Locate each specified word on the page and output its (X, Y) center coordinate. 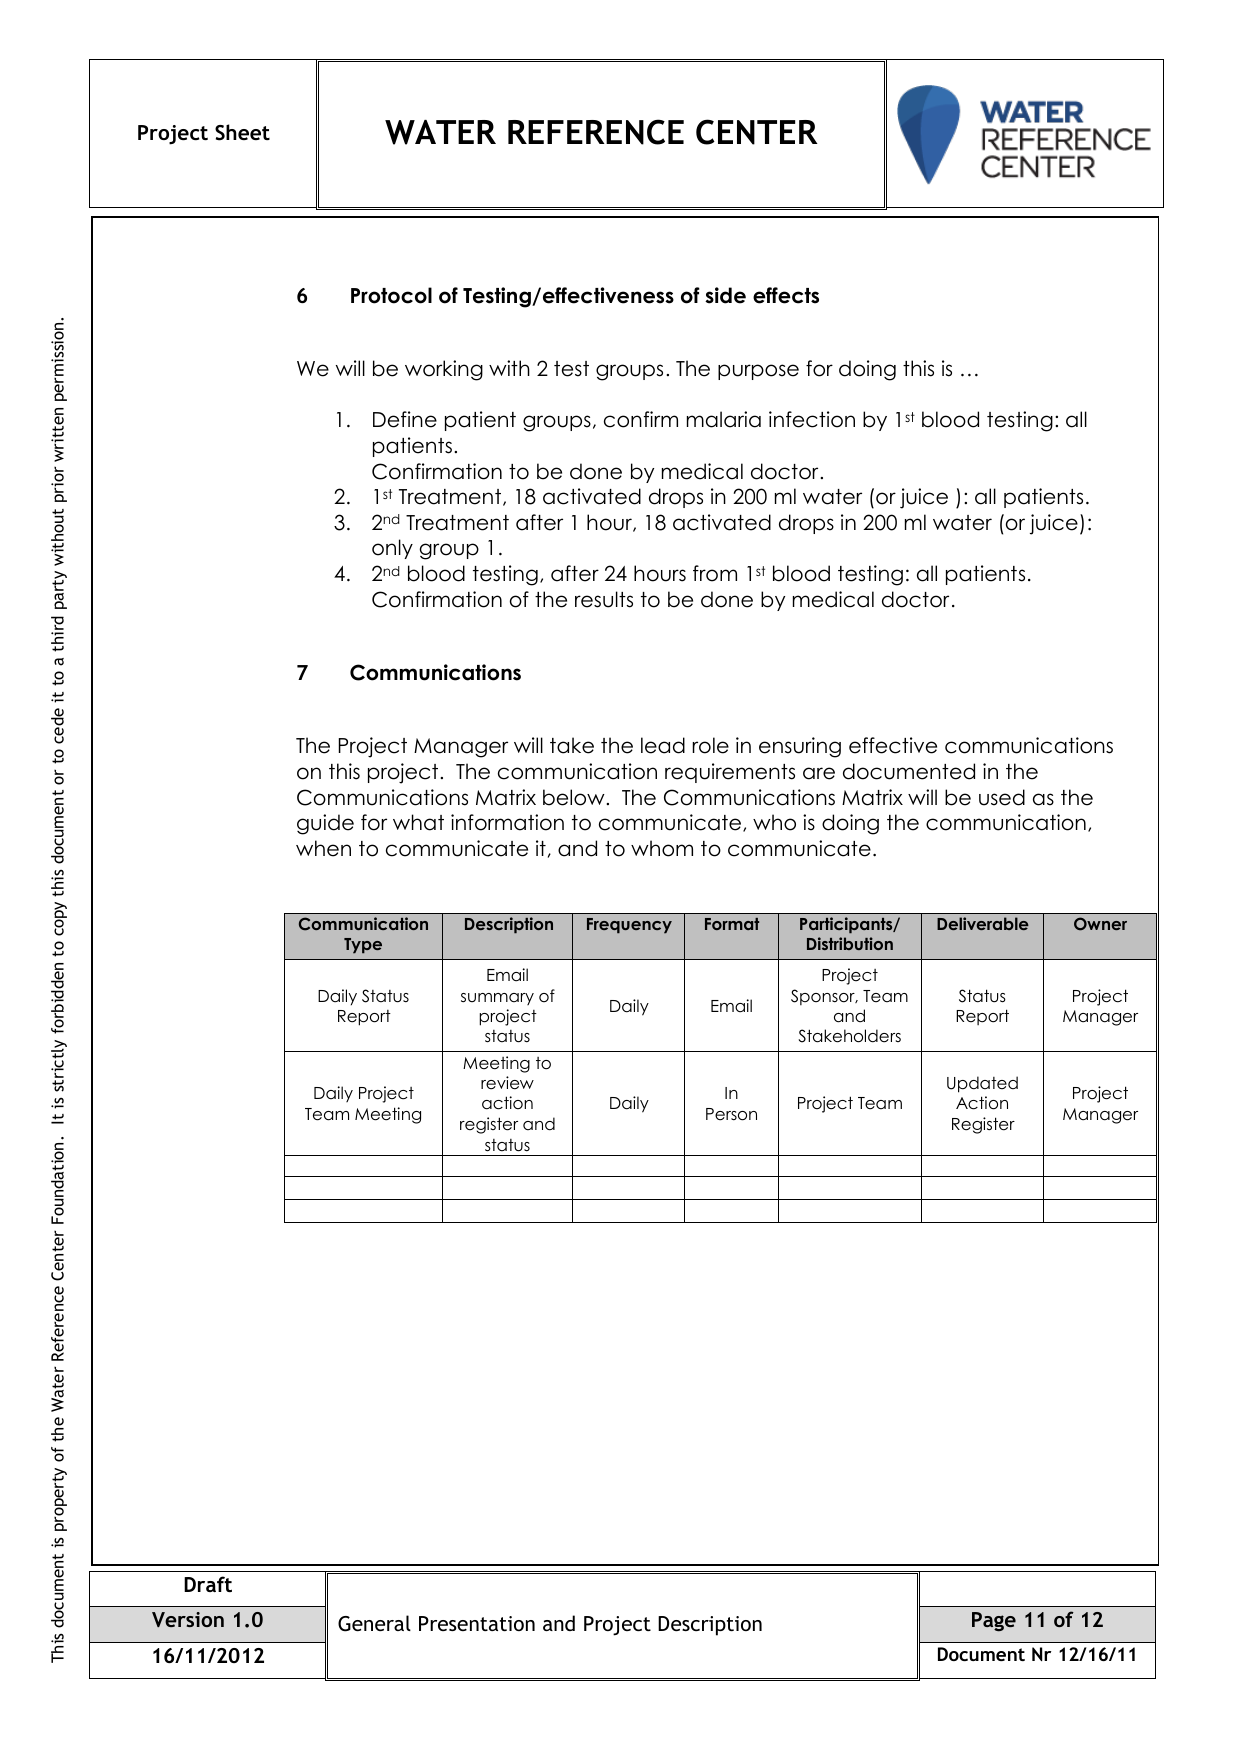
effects (786, 295)
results (604, 599)
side (725, 295)
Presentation (477, 1623)
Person (731, 1114)
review (507, 1083)
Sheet (242, 132)
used (1002, 797)
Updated (982, 1084)
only (392, 549)
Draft (208, 1584)
